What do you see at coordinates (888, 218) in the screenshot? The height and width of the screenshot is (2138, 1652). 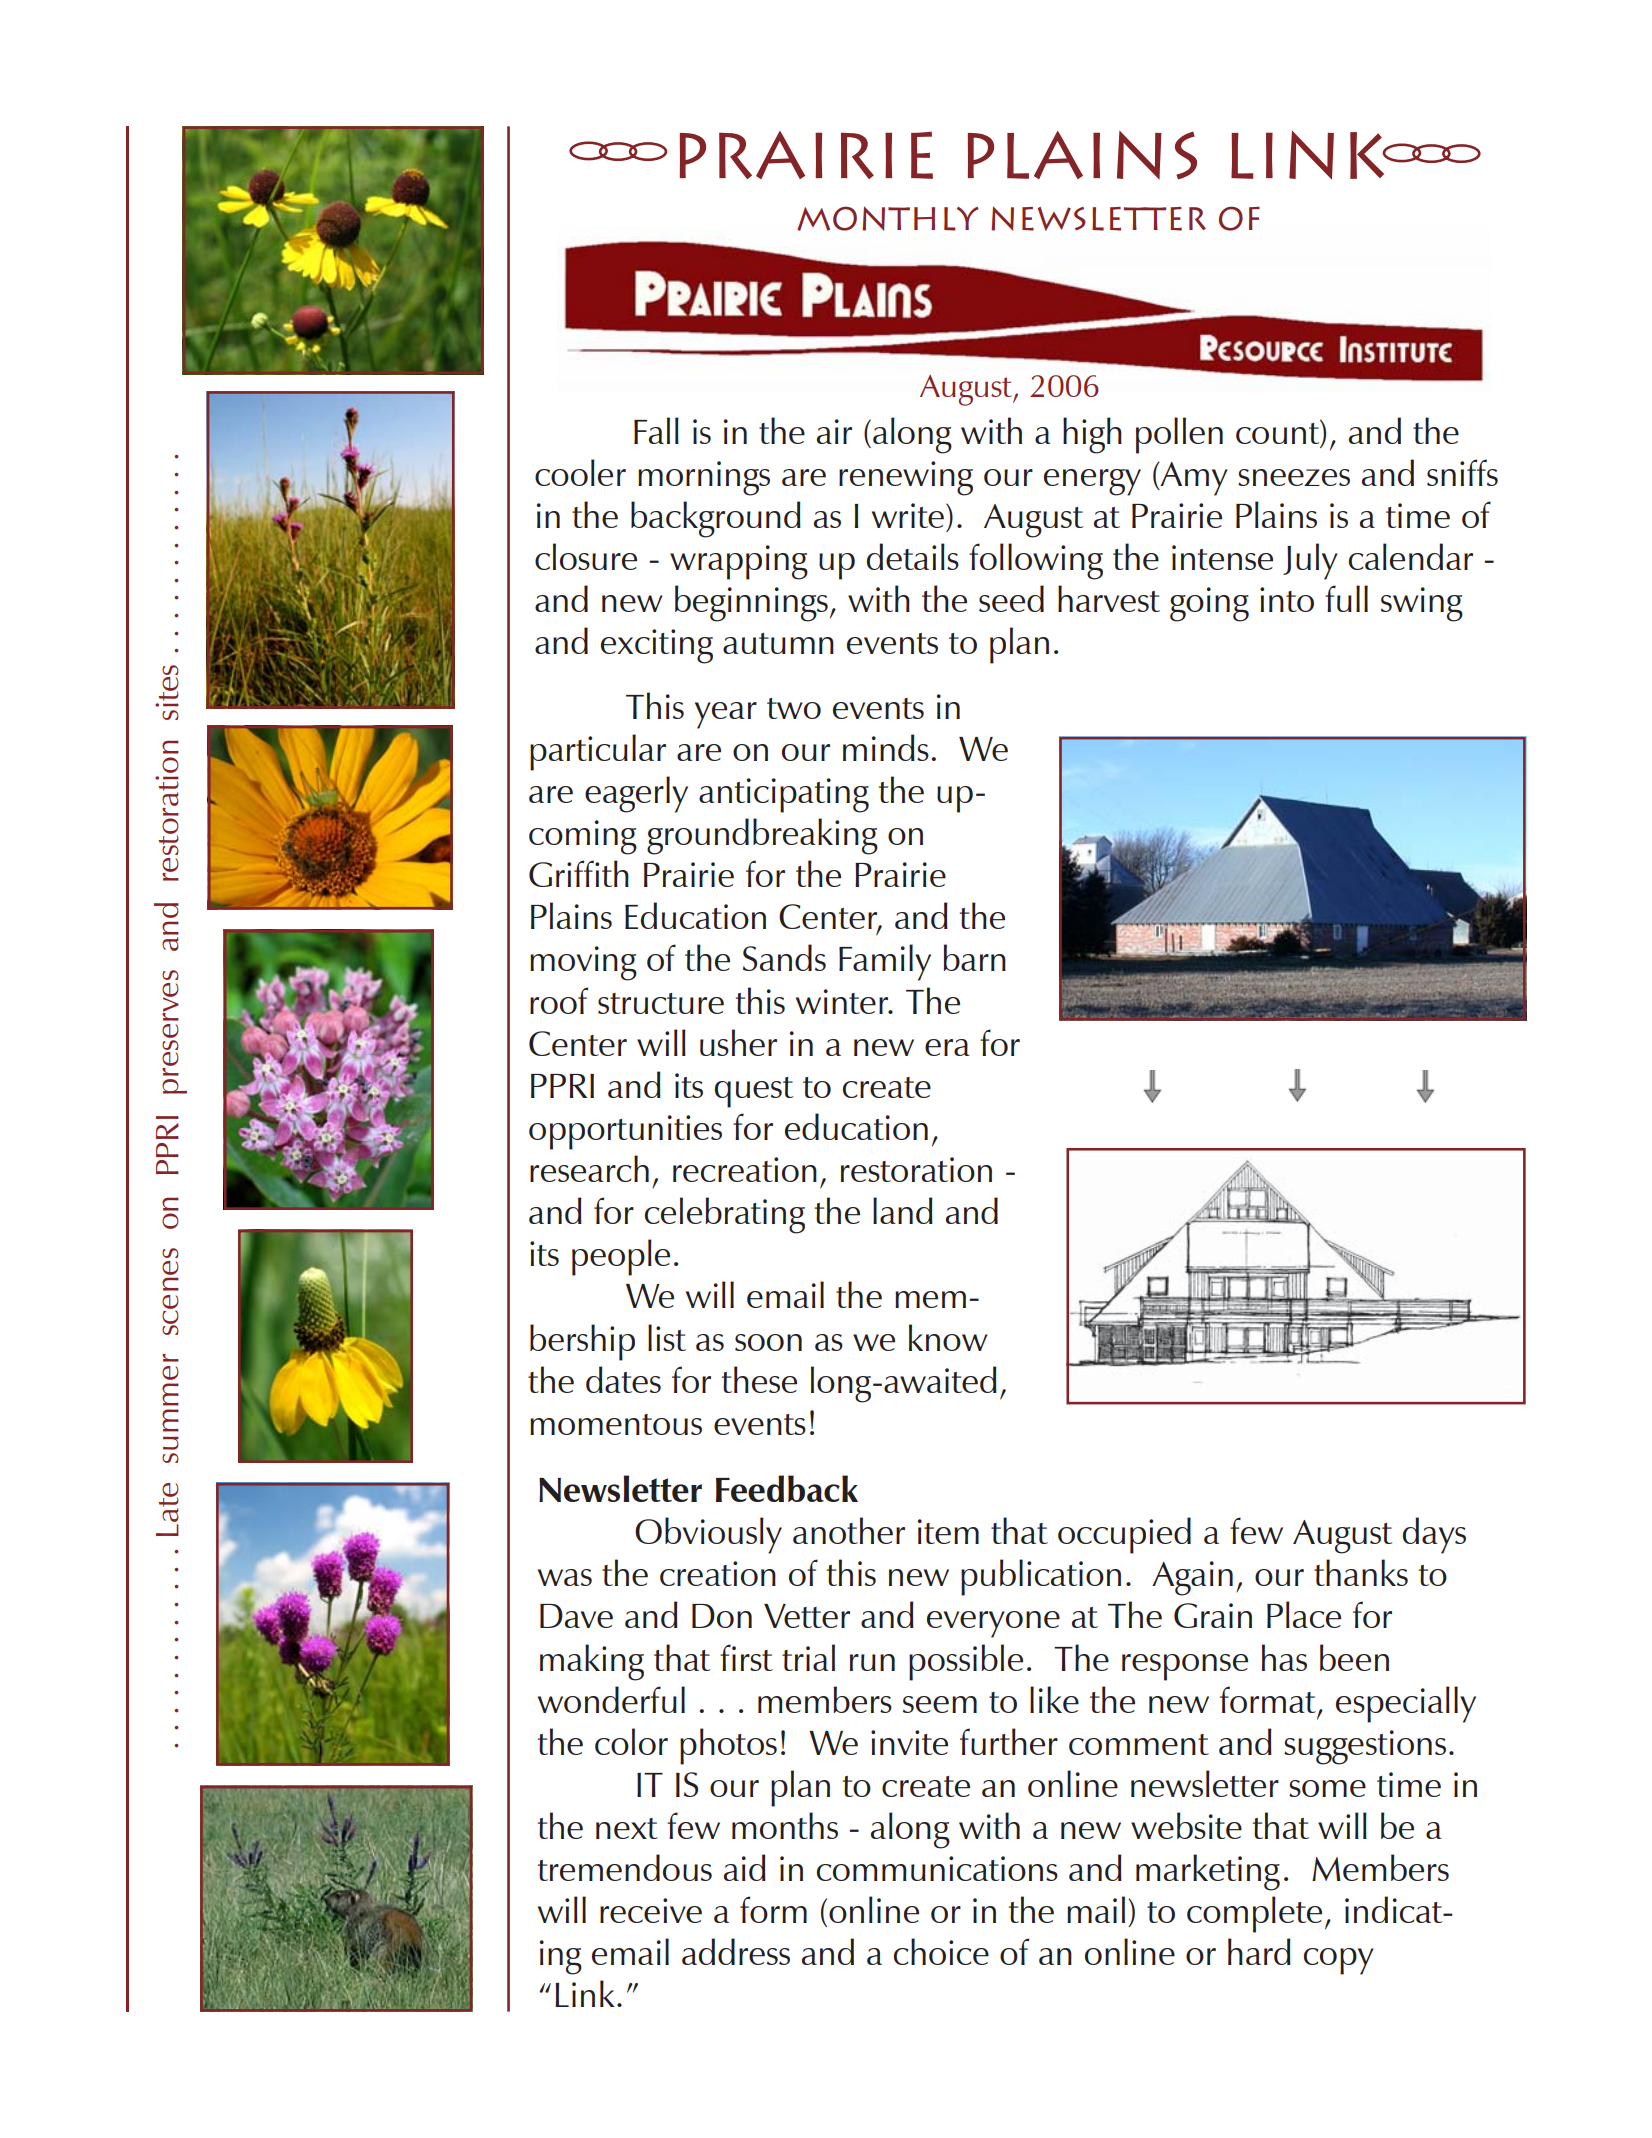 I see `monthly` at bounding box center [888, 218].
